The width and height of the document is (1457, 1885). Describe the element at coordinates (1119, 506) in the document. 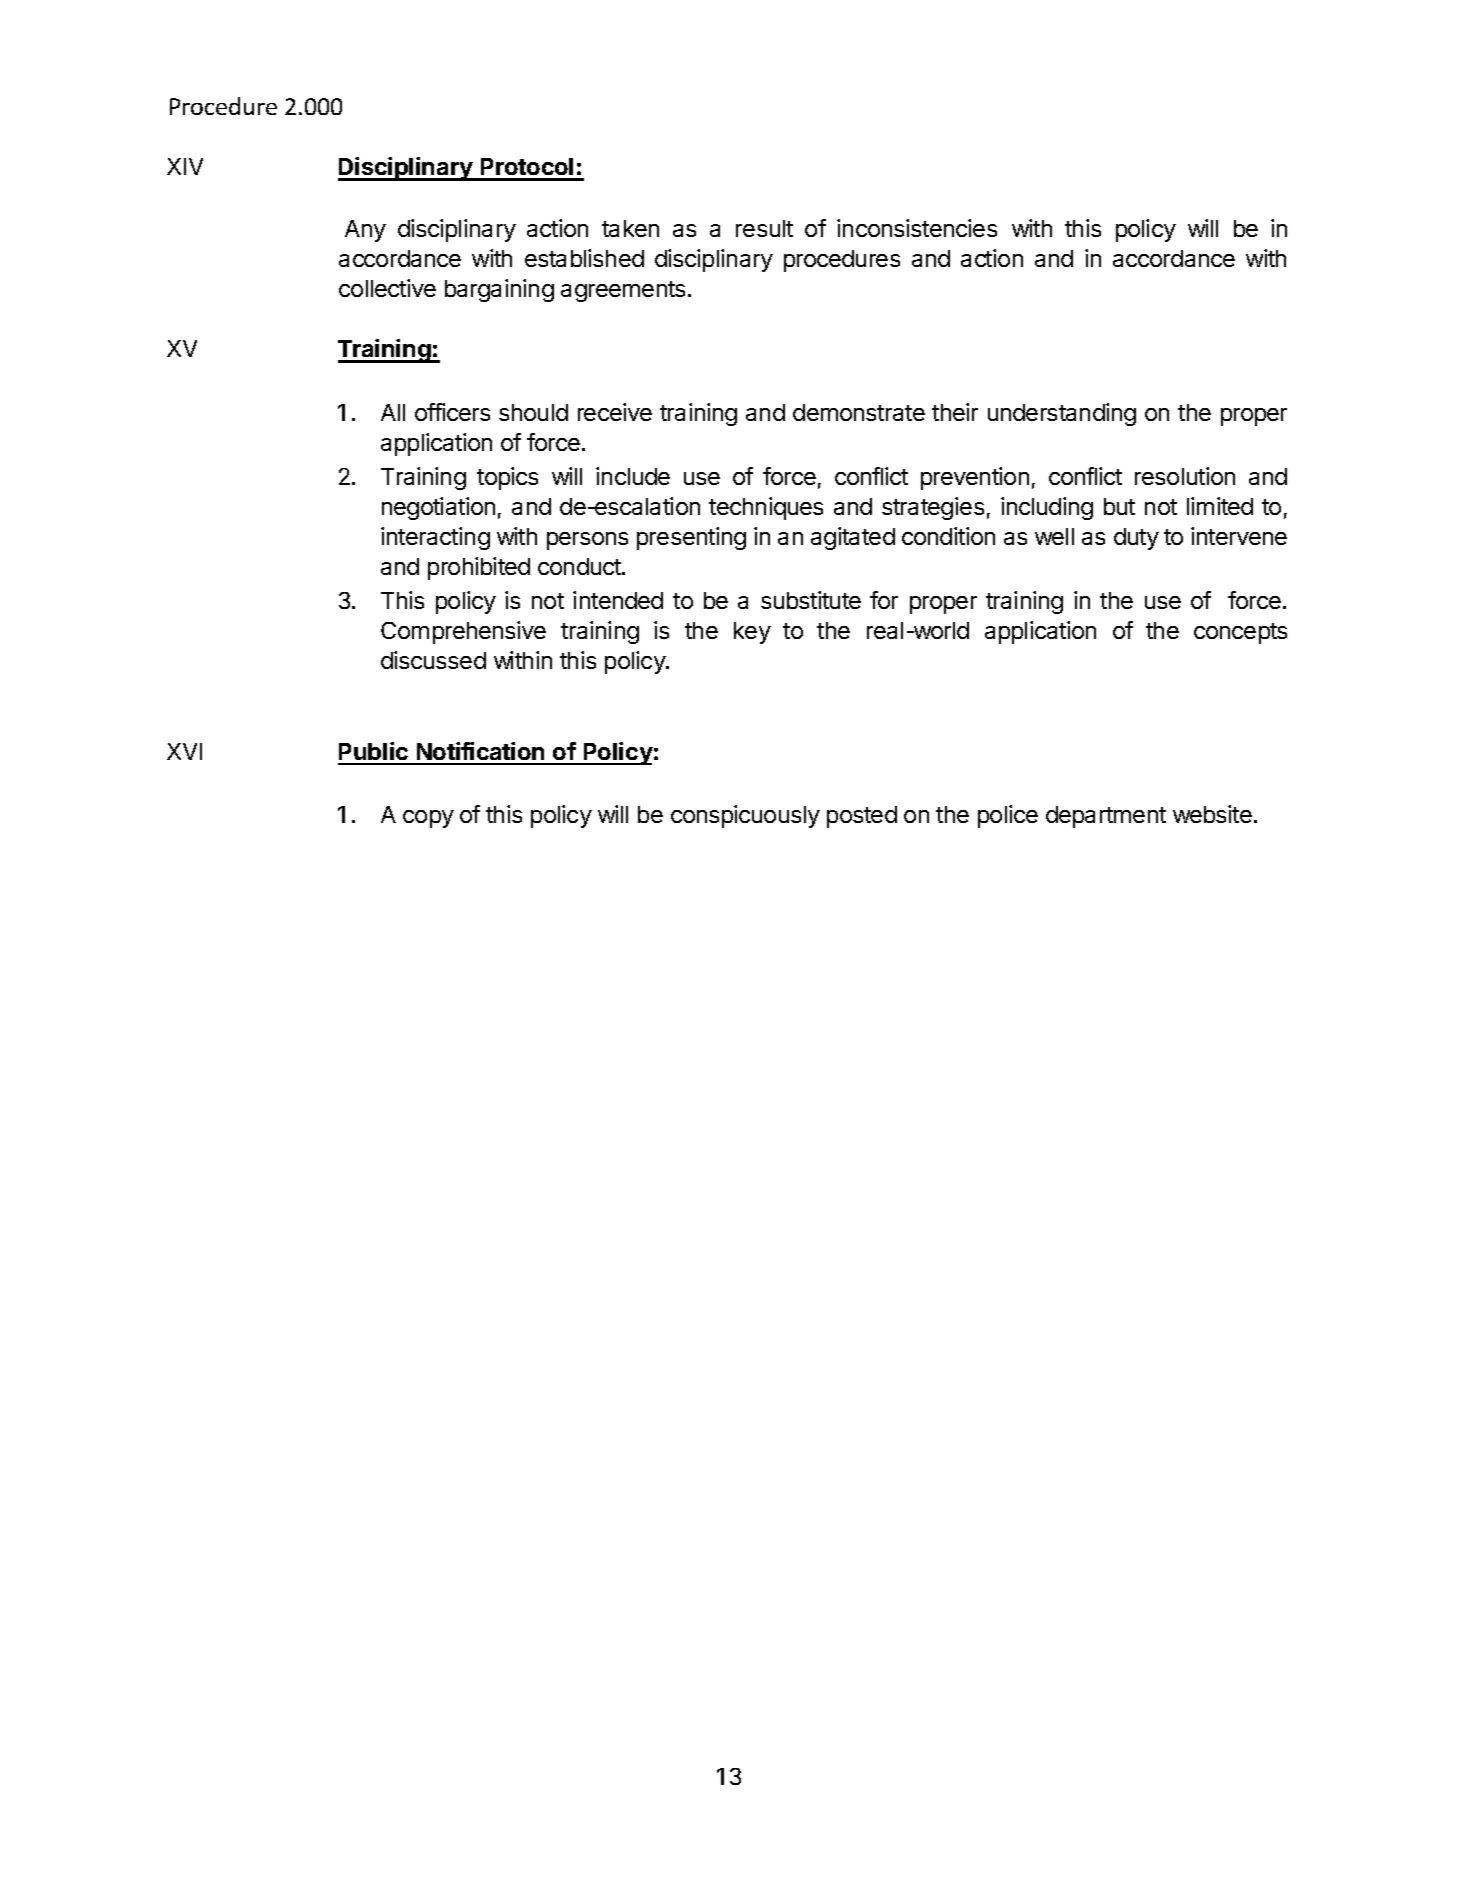

I see `but` at that location.
